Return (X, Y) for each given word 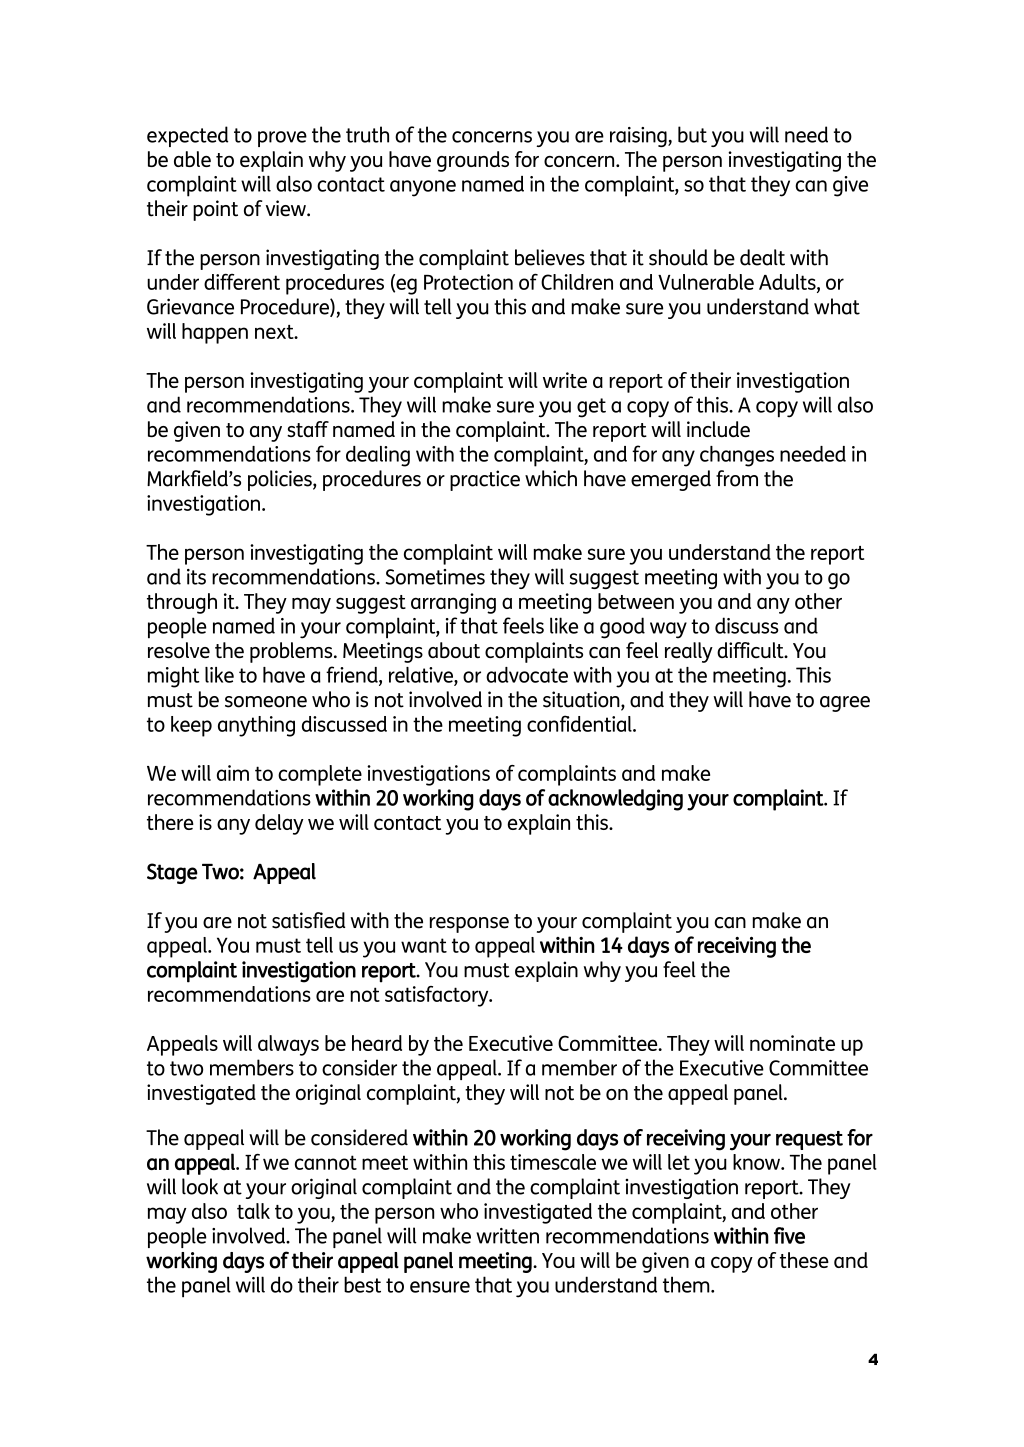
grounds (473, 161)
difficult (751, 650)
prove (282, 139)
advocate (527, 675)
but (692, 134)
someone (266, 702)
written (507, 1236)
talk (253, 1211)
